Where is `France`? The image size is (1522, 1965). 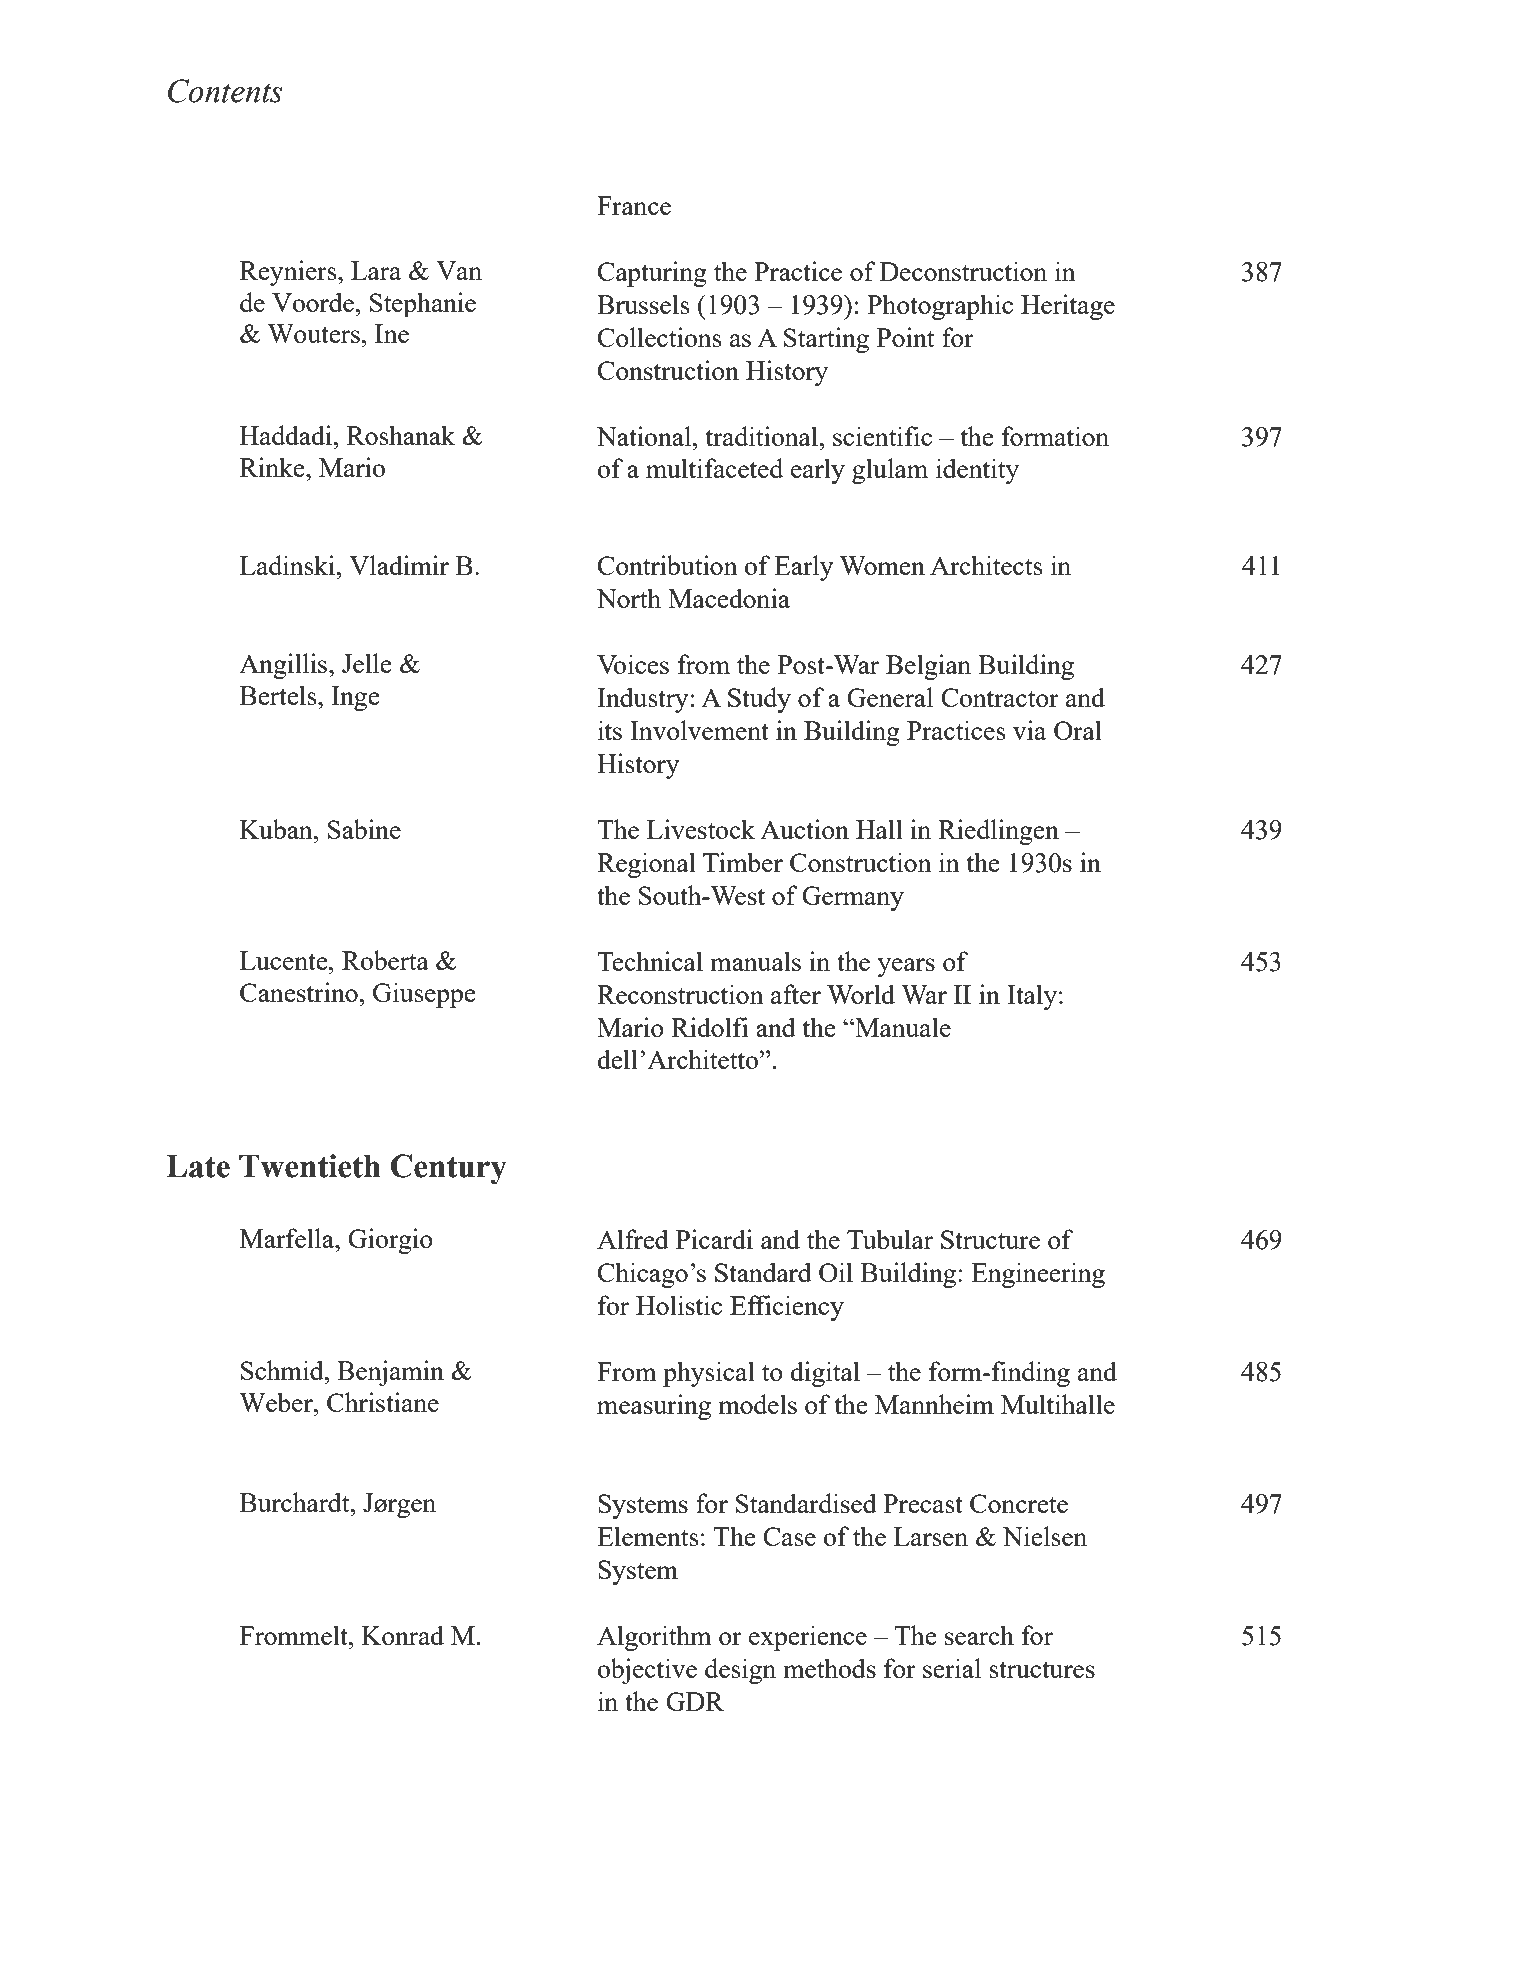 France is located at coordinates (634, 205).
